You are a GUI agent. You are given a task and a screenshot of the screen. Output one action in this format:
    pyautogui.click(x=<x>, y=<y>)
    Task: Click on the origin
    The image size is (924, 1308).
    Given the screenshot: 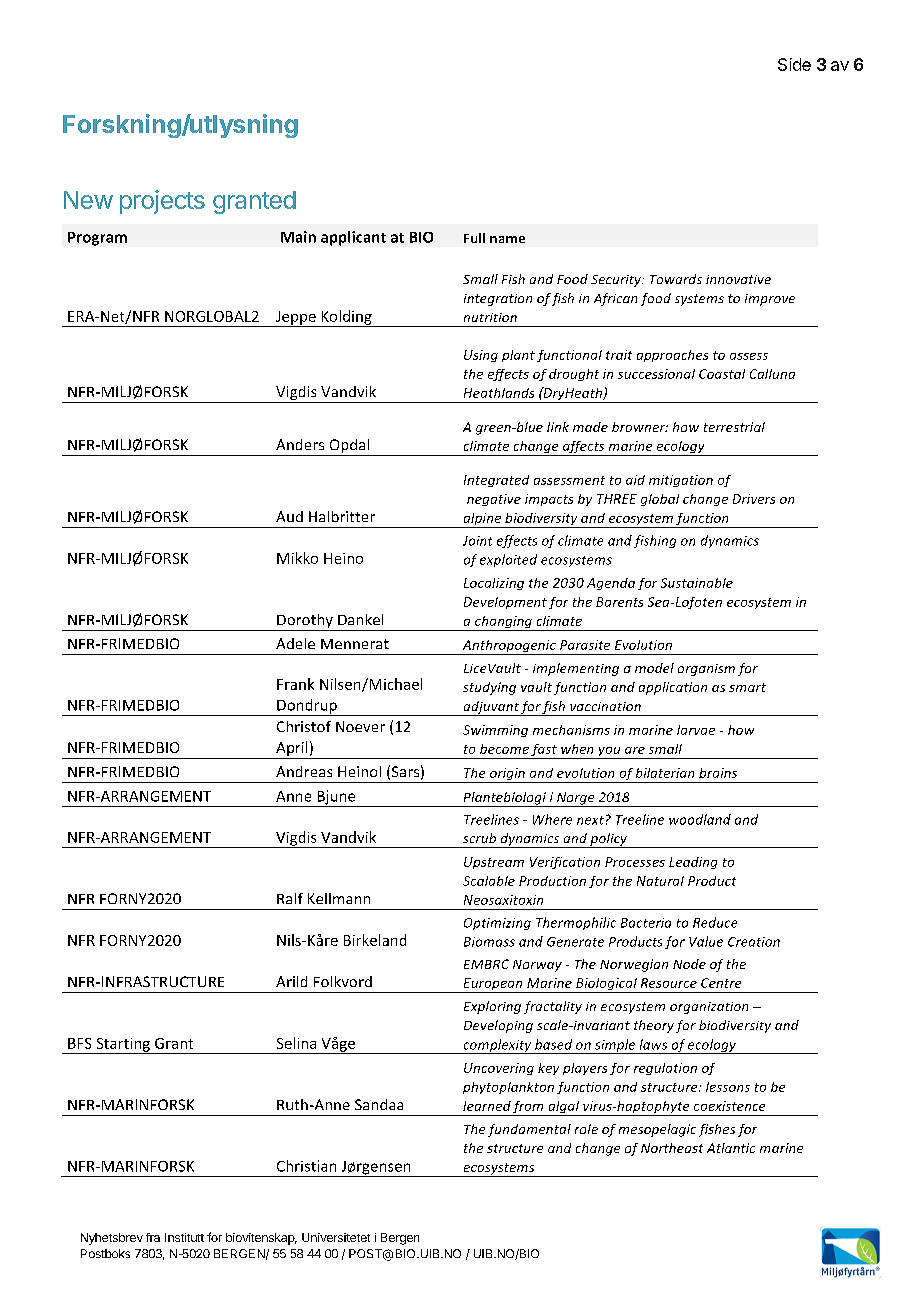 What is the action you would take?
    pyautogui.click(x=507, y=775)
